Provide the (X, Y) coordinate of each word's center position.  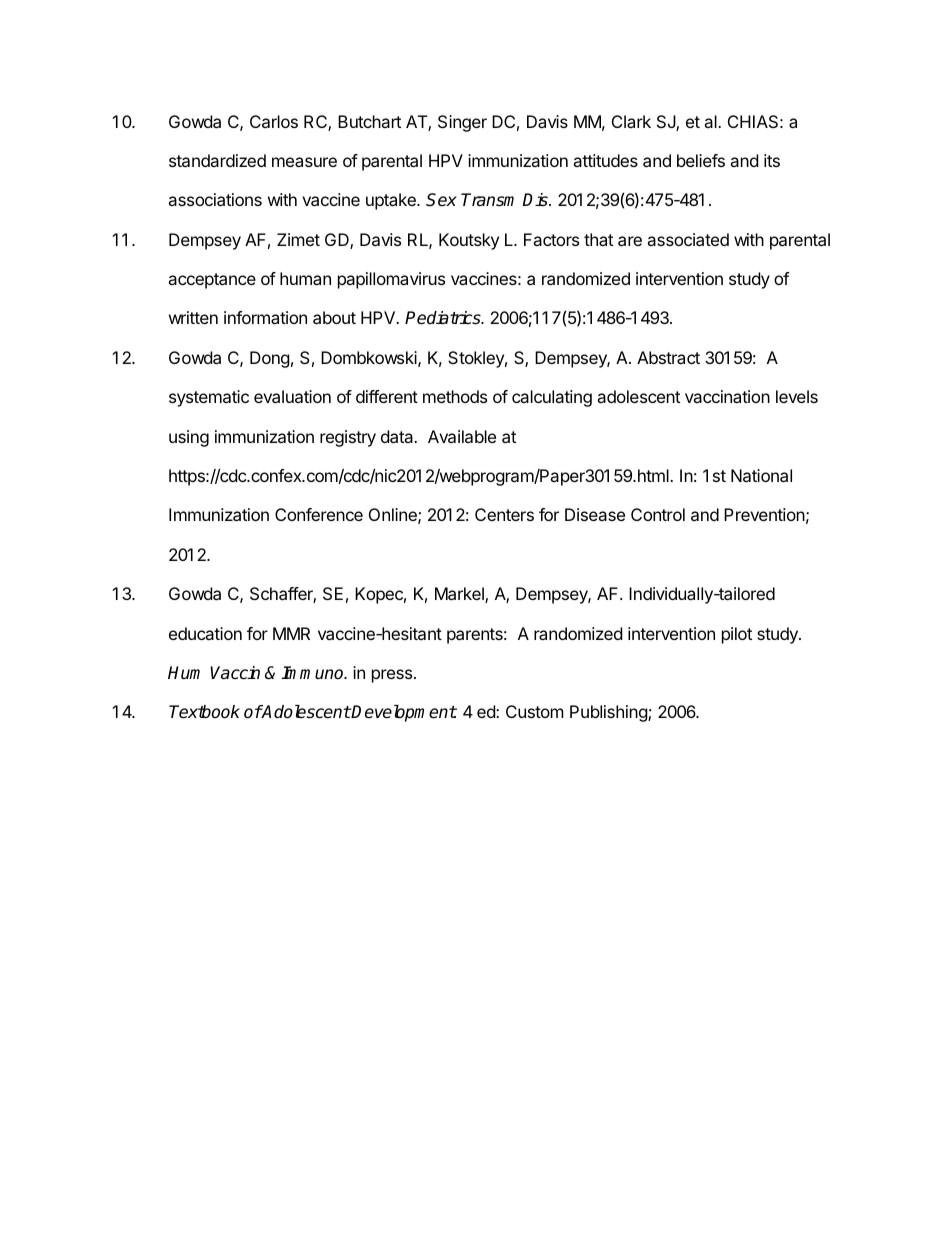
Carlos (274, 121)
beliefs (701, 160)
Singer (462, 123)
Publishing (609, 713)
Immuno (314, 672)
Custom (535, 711)
